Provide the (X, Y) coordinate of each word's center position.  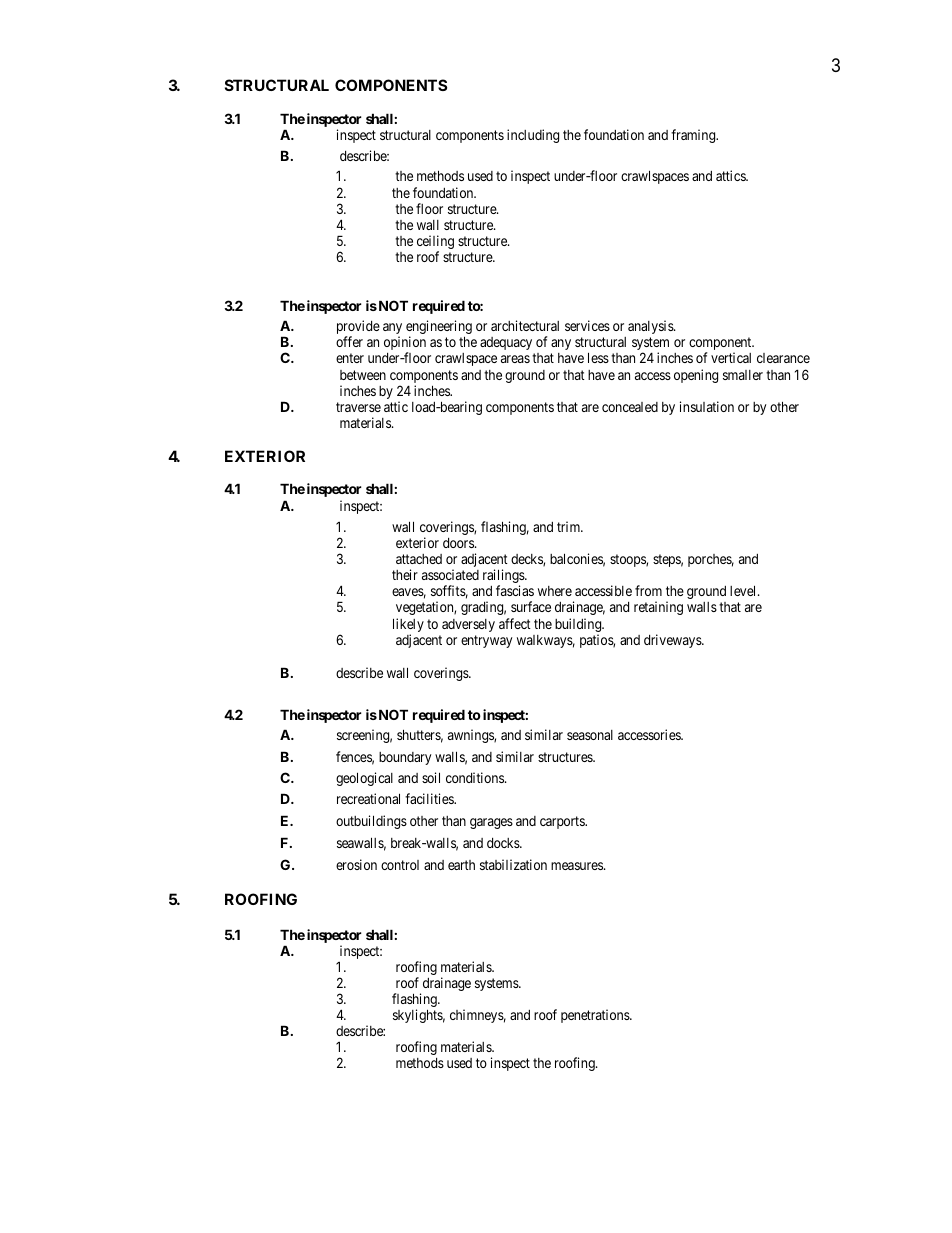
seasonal (590, 735)
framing (694, 136)
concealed (630, 407)
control (400, 865)
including (533, 136)
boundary (405, 758)
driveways (673, 641)
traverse (358, 407)
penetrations (596, 1016)
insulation (707, 406)
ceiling (435, 243)
